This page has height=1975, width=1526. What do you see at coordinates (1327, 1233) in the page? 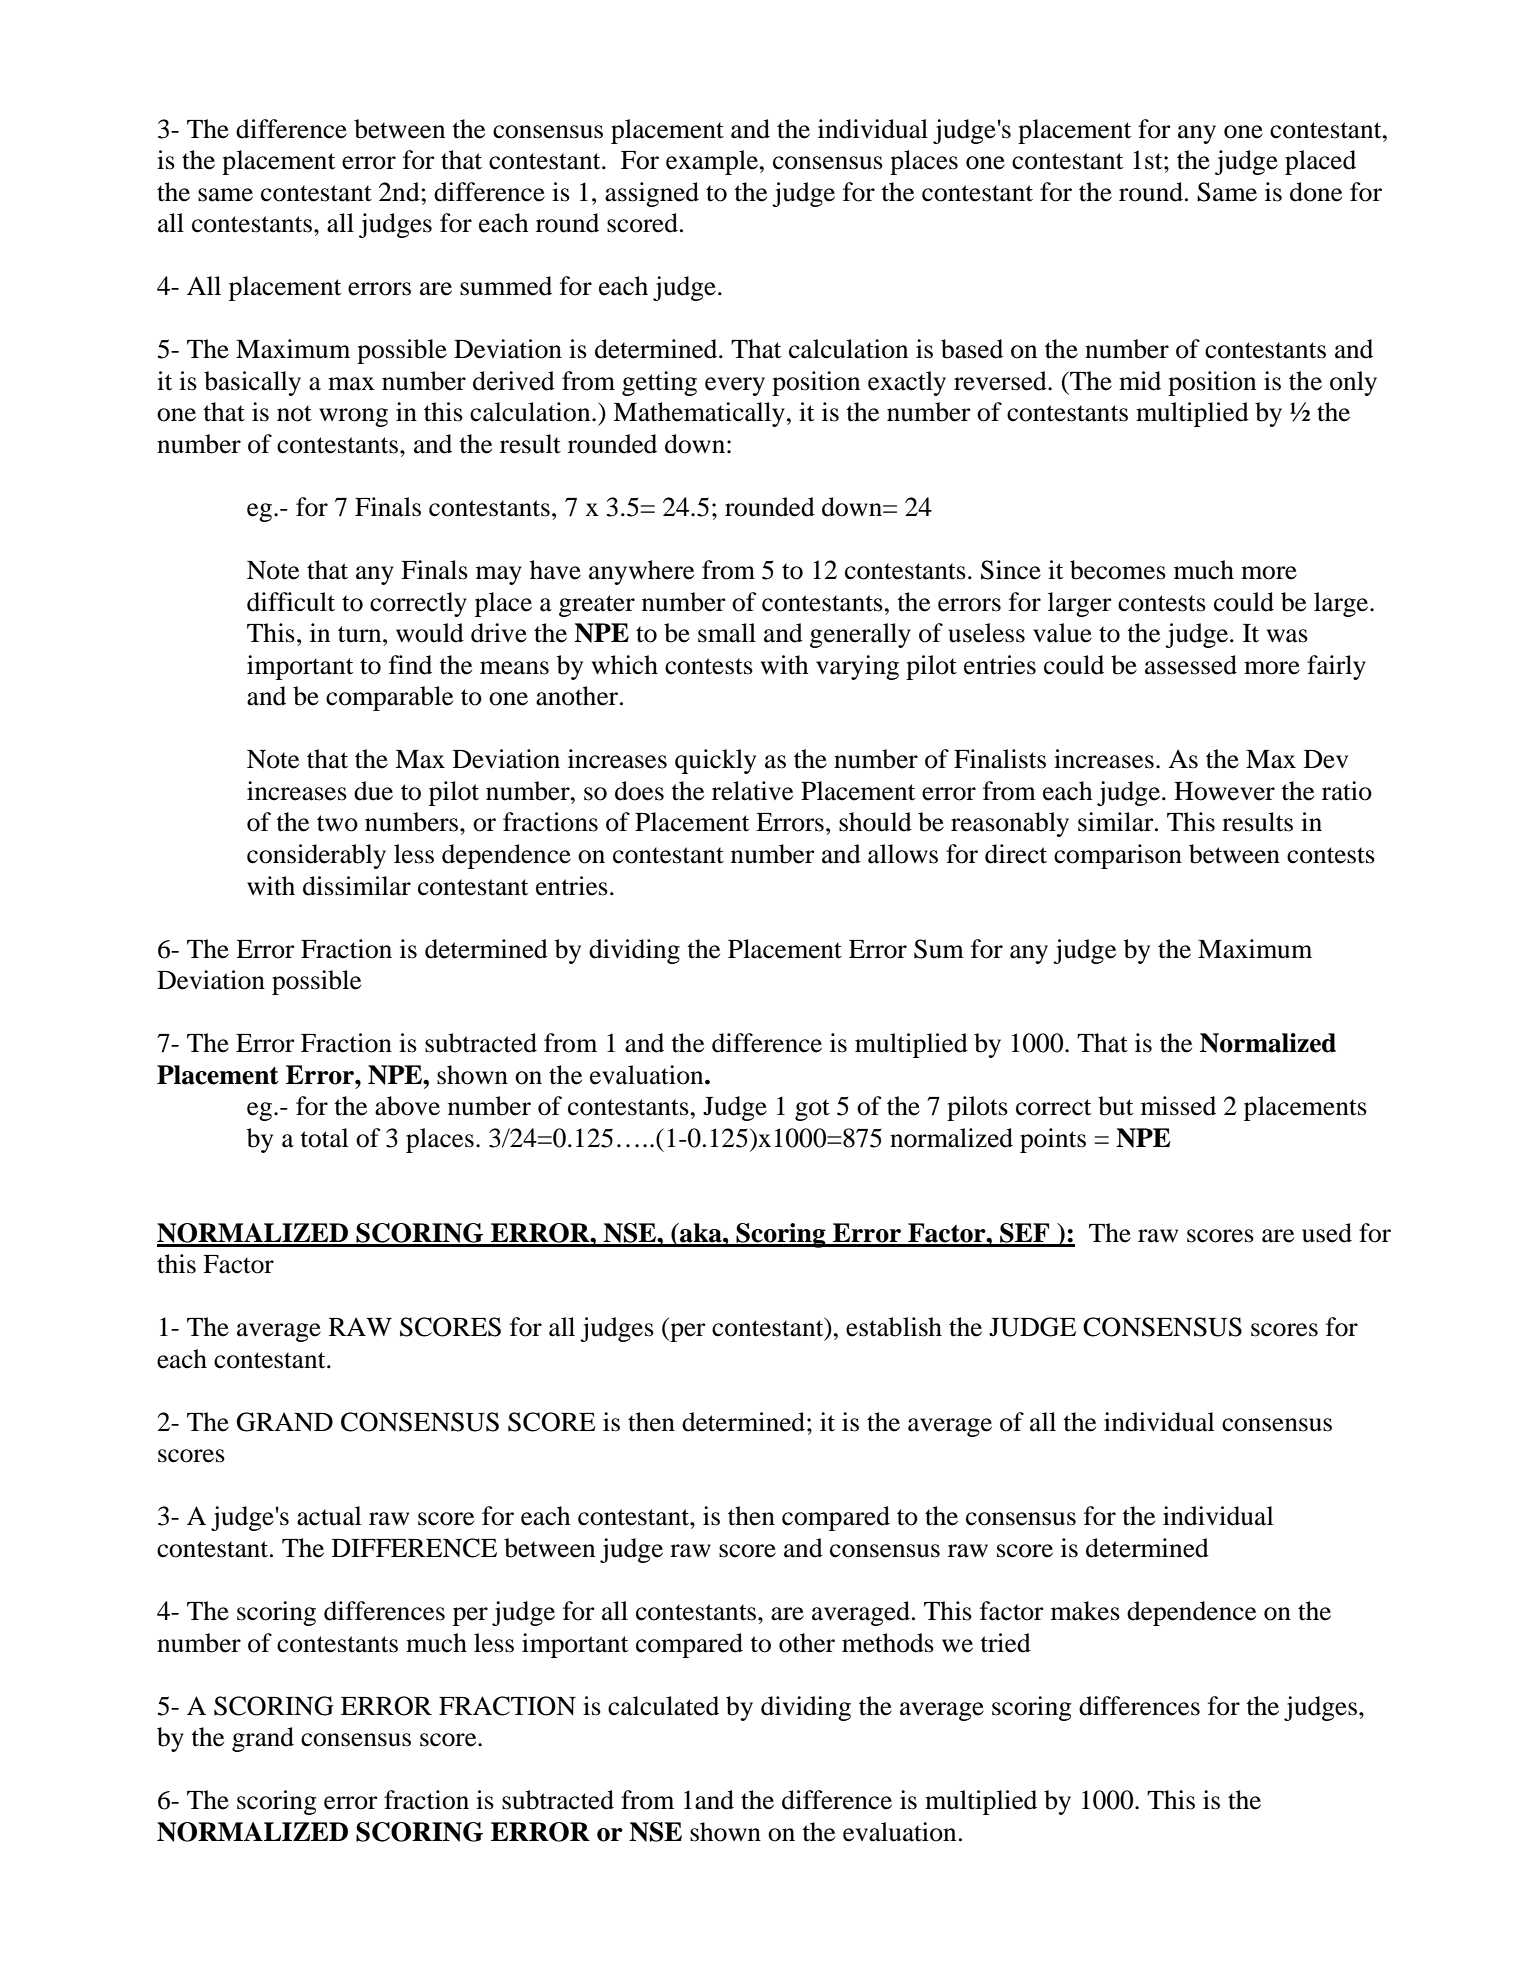
I see `used` at bounding box center [1327, 1233].
